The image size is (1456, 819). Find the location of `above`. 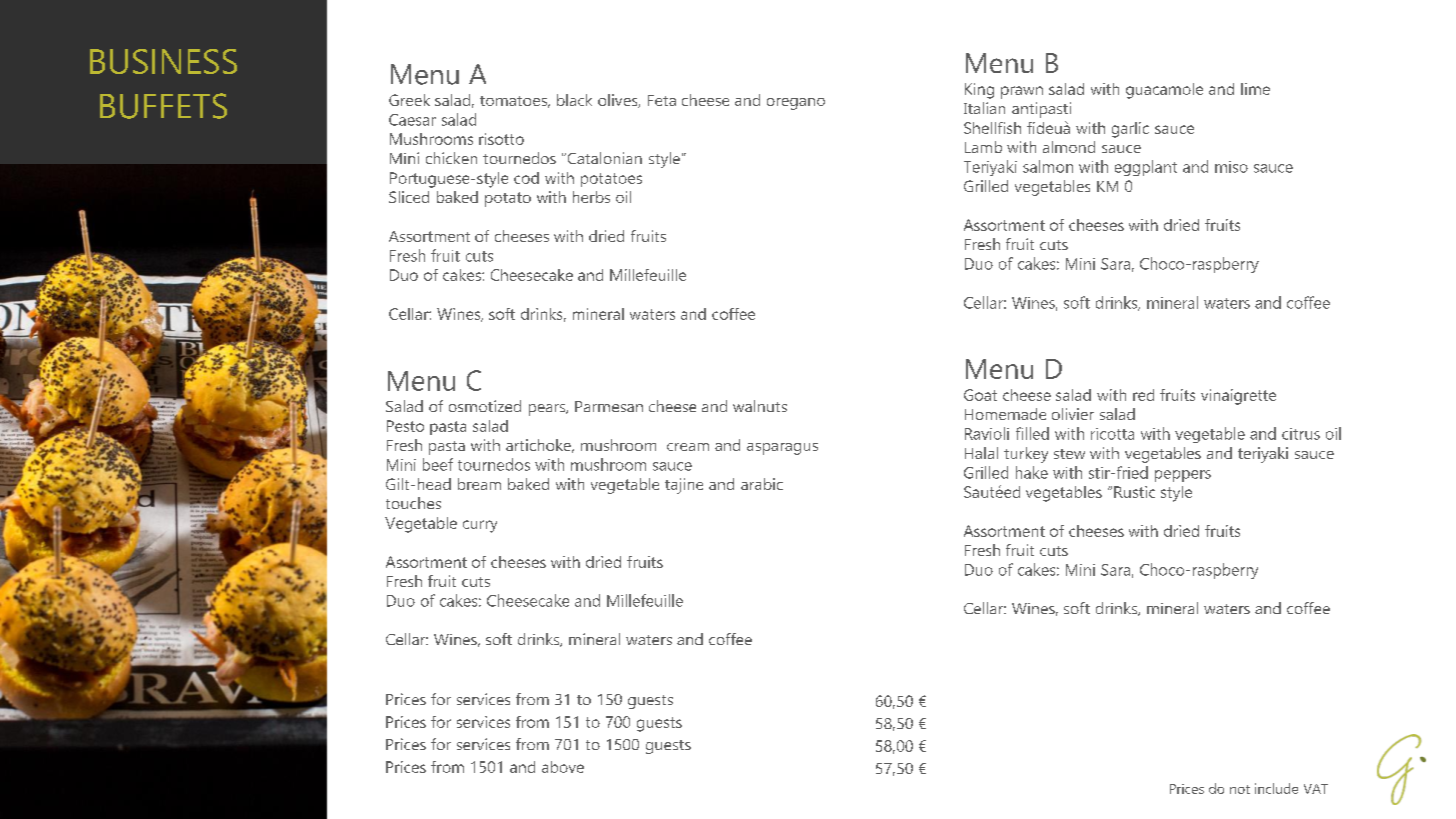

above is located at coordinates (563, 767).
